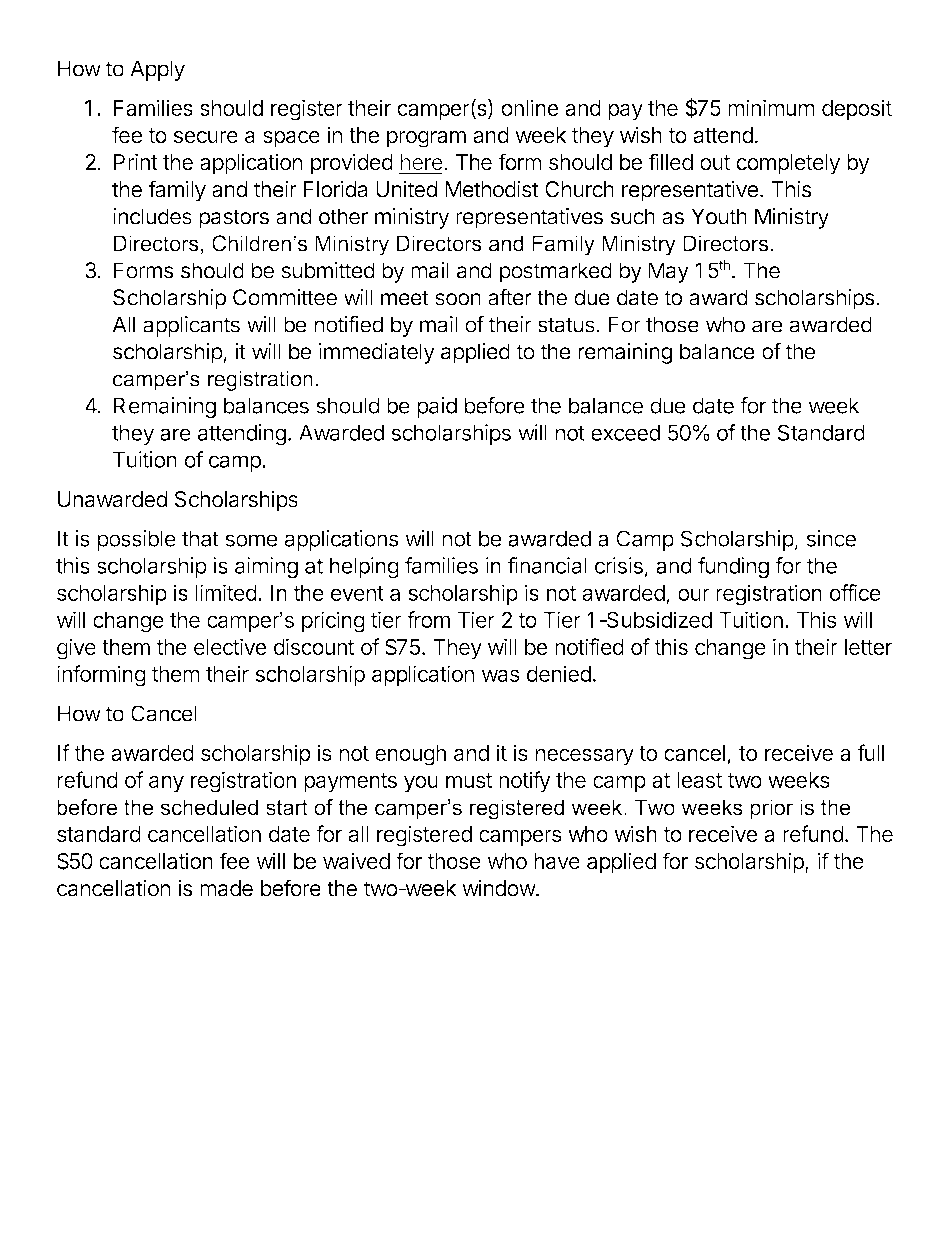  I want to click on Youth, so click(719, 216).
